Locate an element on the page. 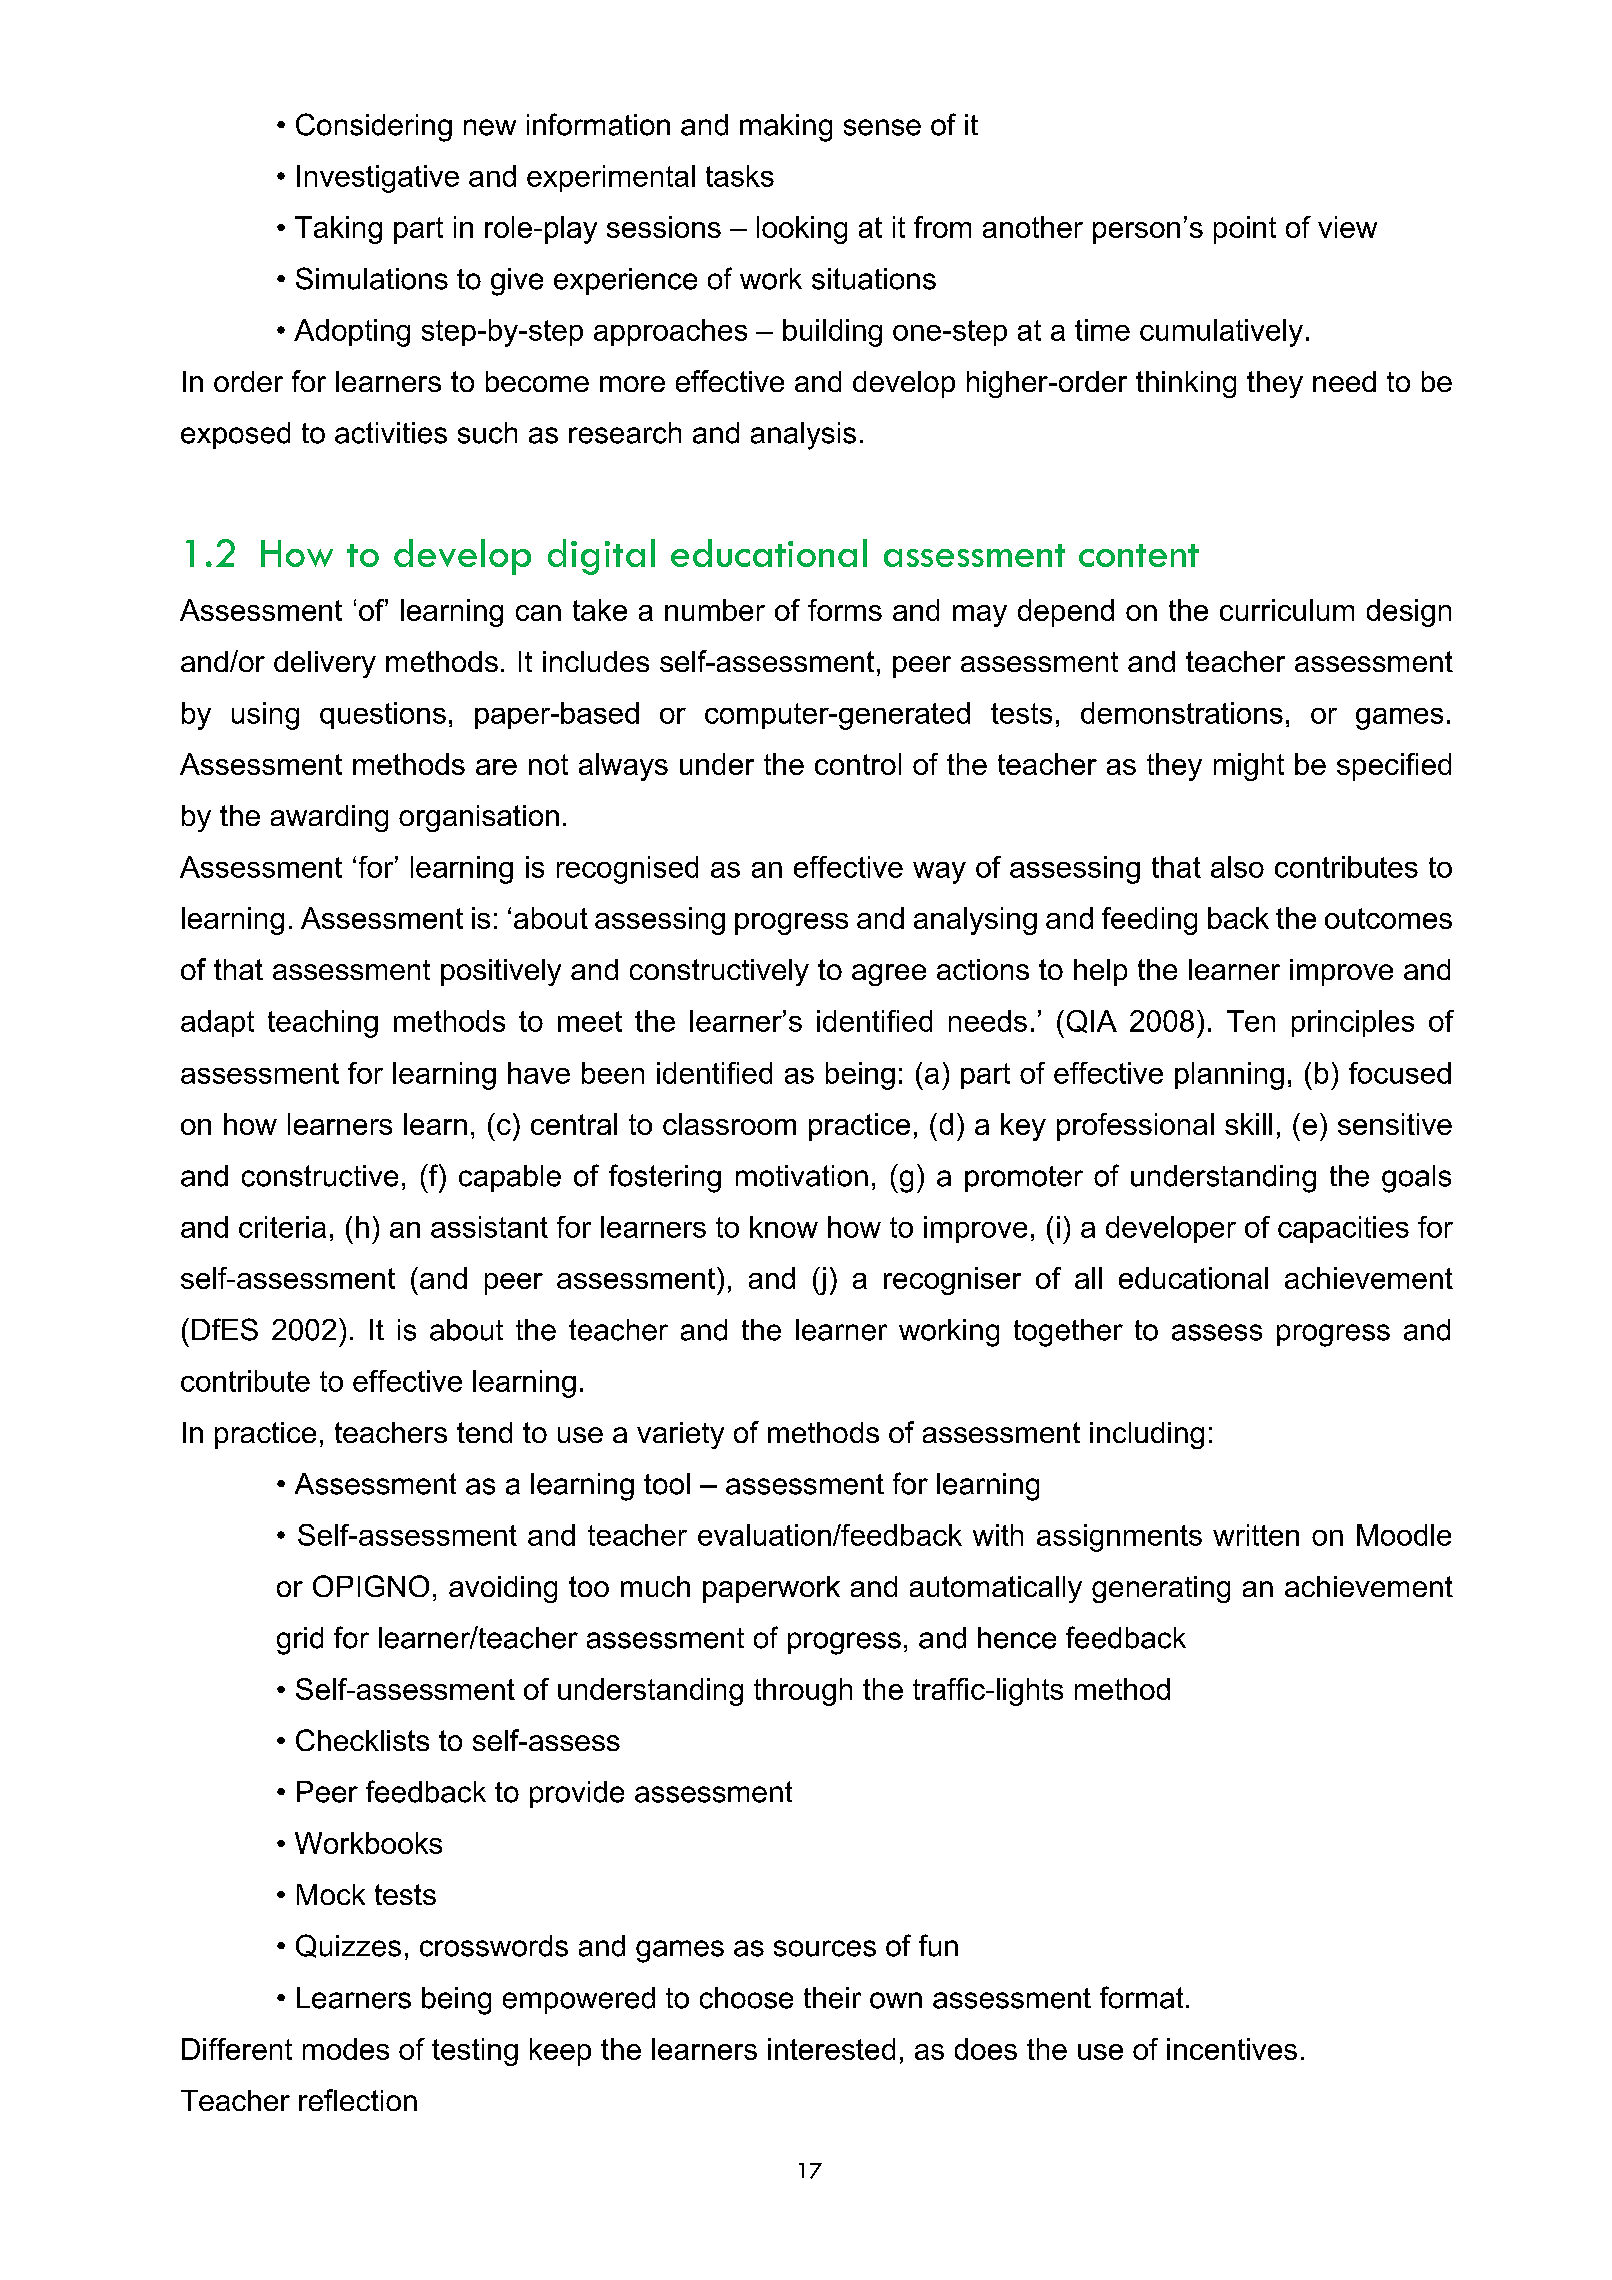 The height and width of the document is (2280, 1612). point is located at coordinates (1245, 230).
